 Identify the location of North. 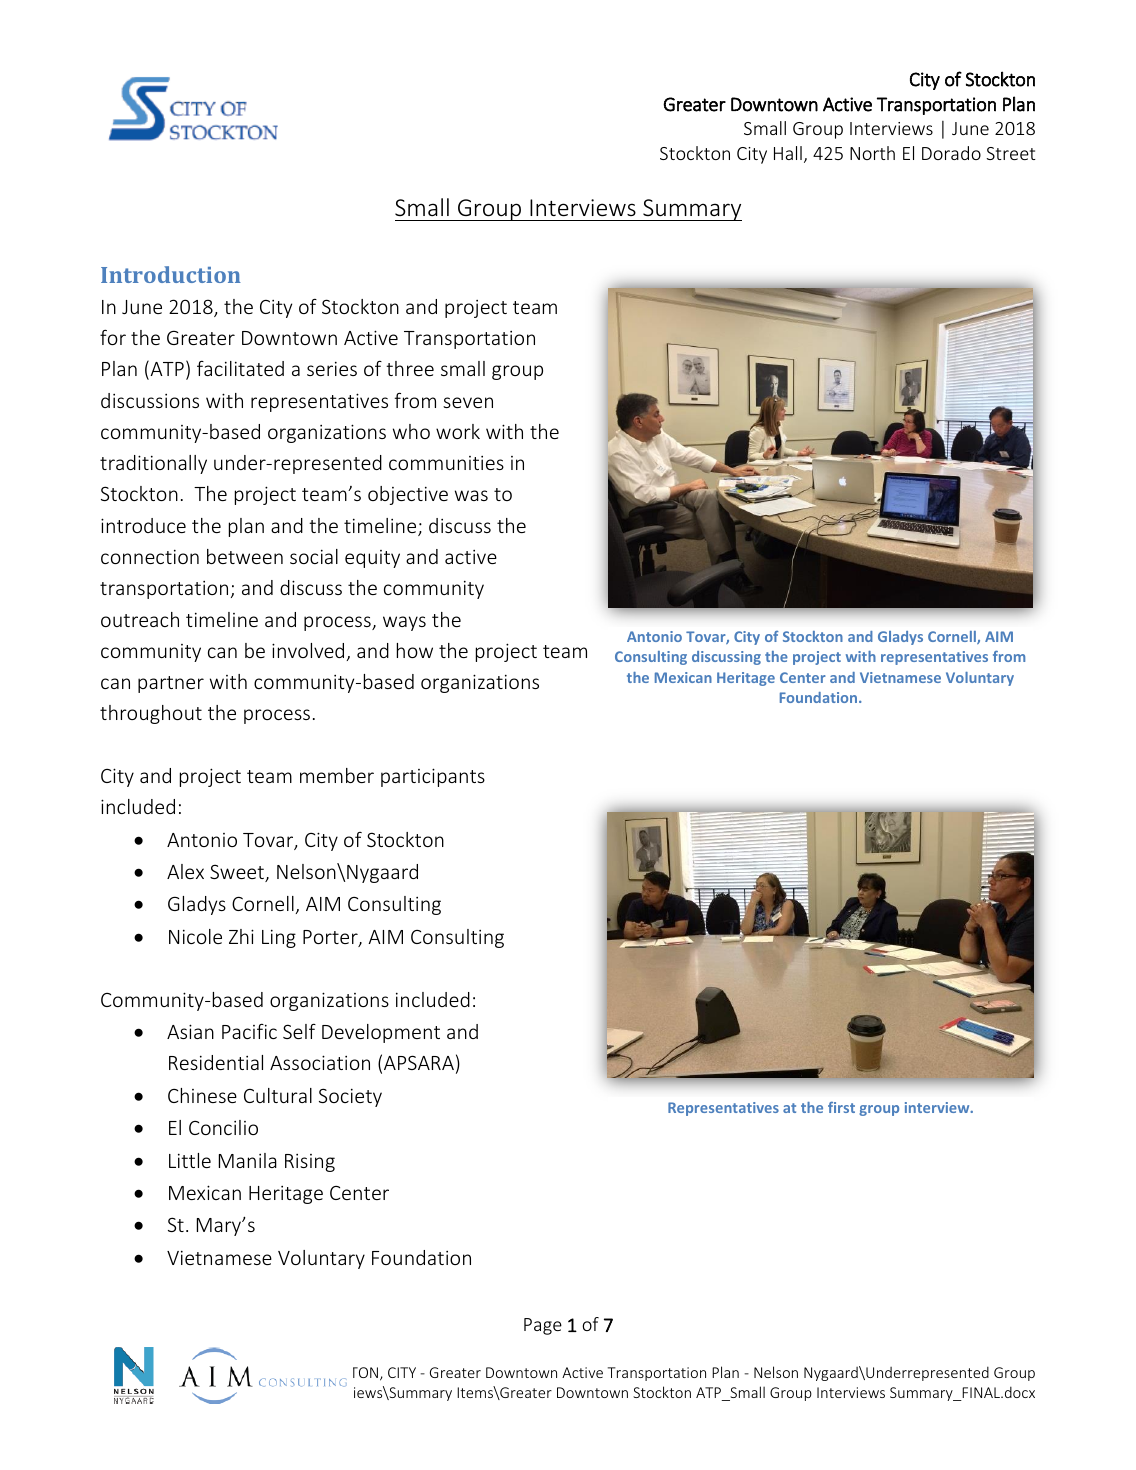
(872, 153).
